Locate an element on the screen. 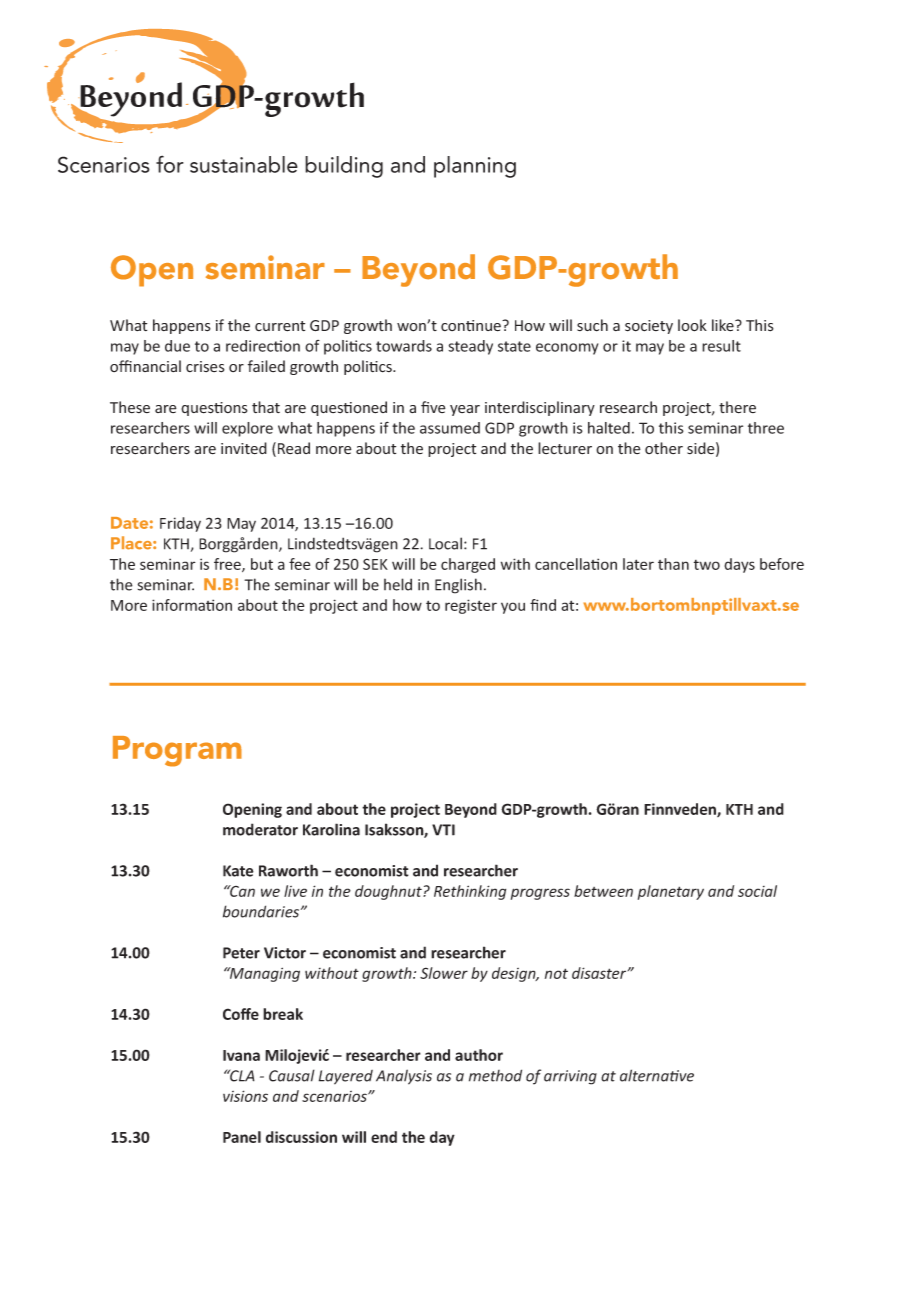  look is located at coordinates (692, 325).
